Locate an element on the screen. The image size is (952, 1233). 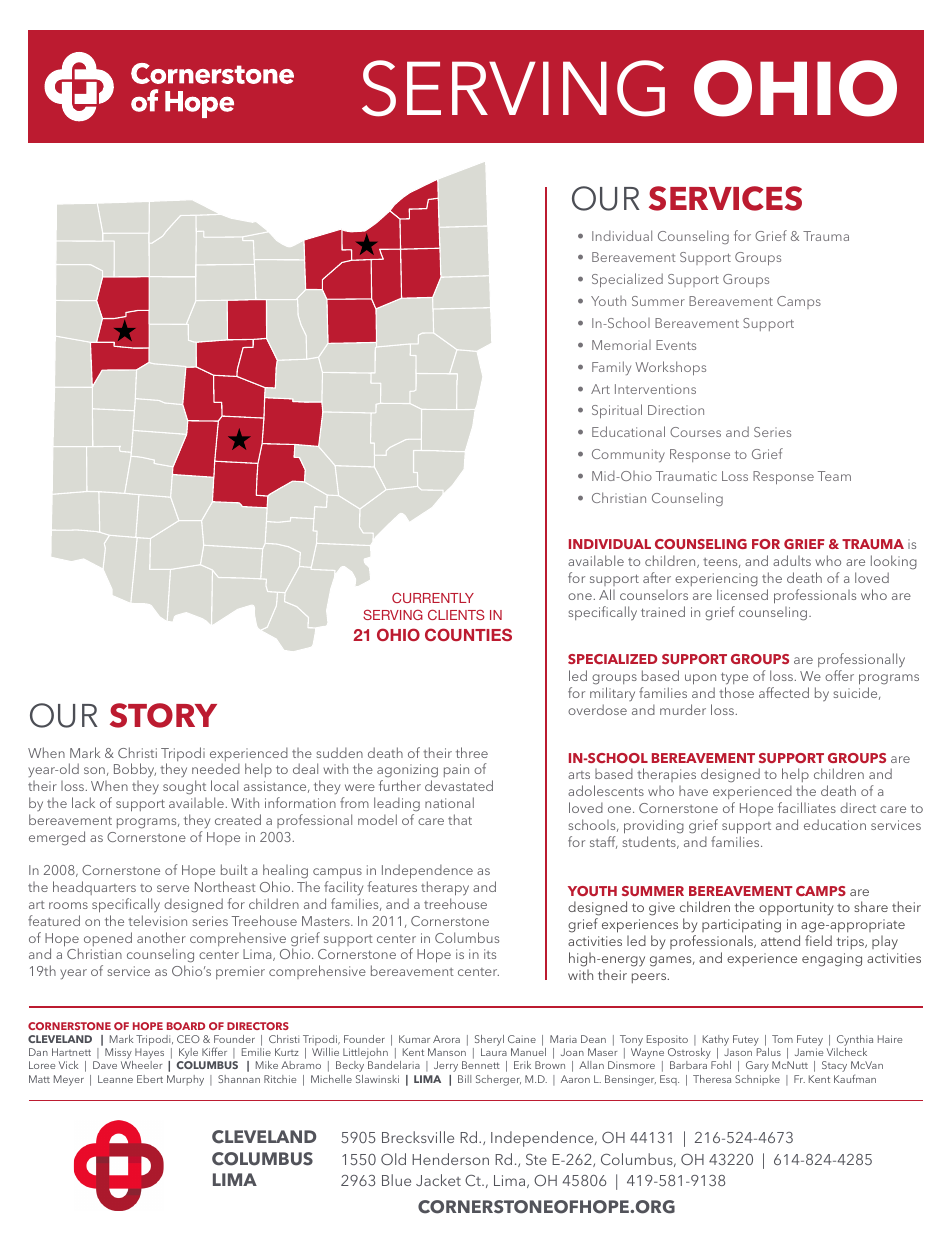
Henderson is located at coordinates (450, 1159).
